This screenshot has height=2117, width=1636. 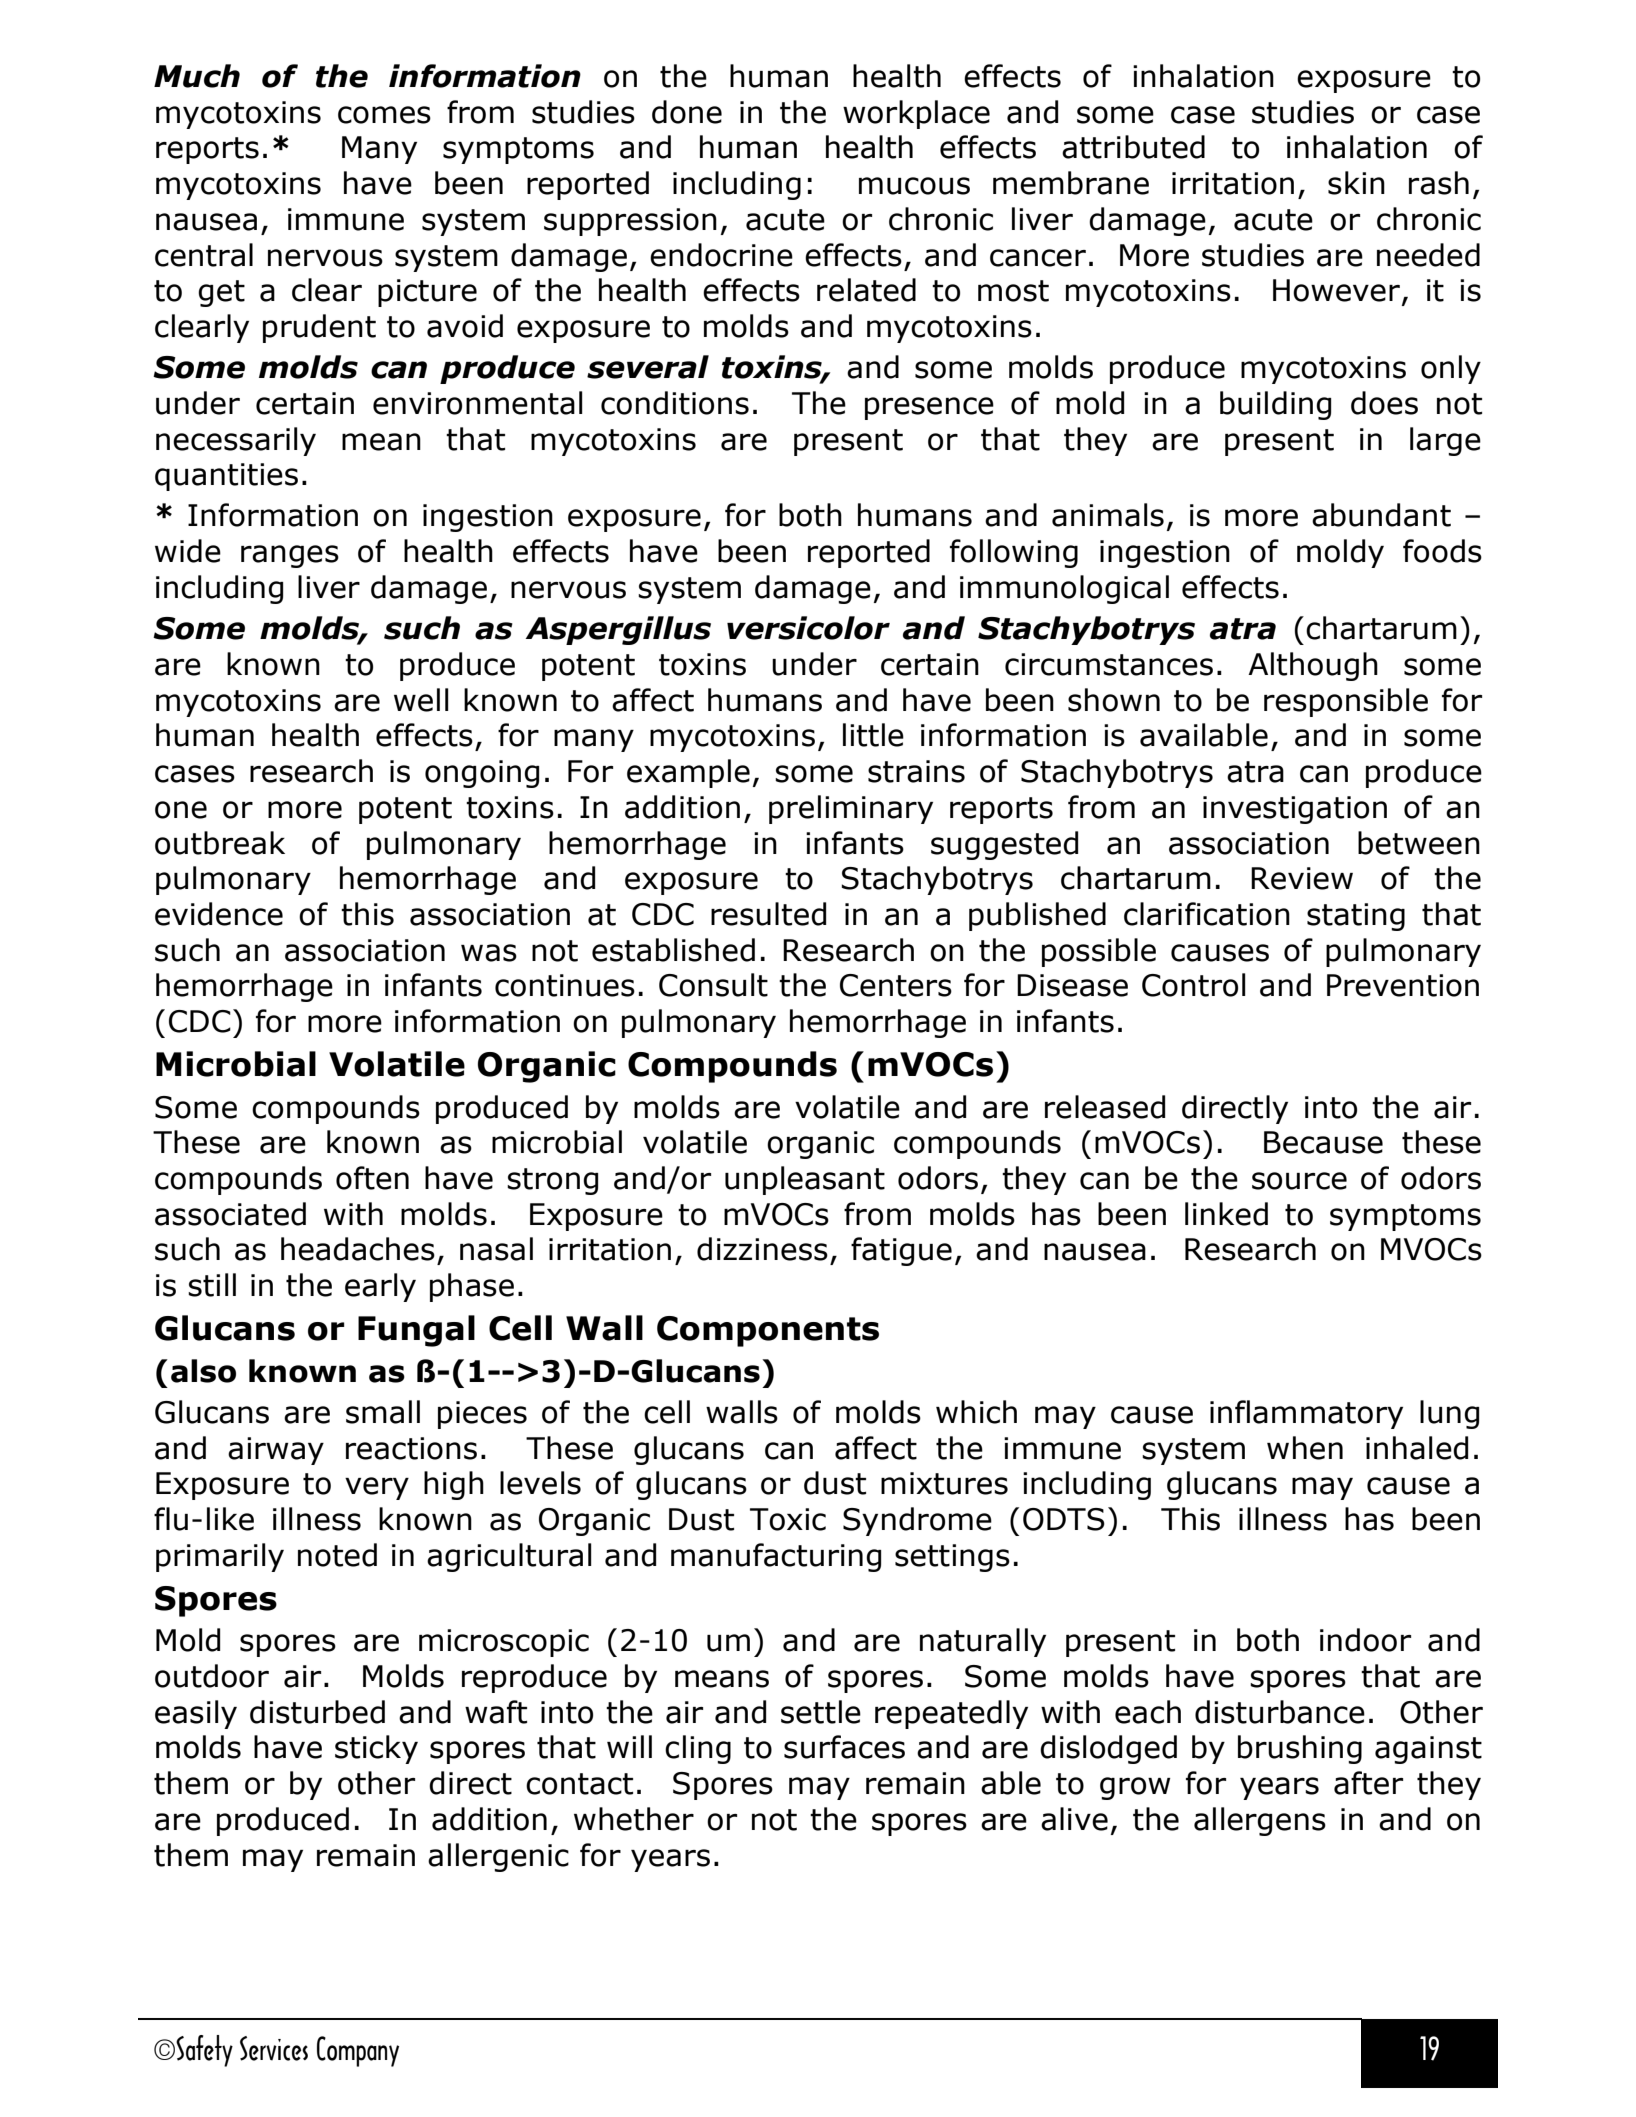 I want to click on workplace, so click(x=916, y=114).
